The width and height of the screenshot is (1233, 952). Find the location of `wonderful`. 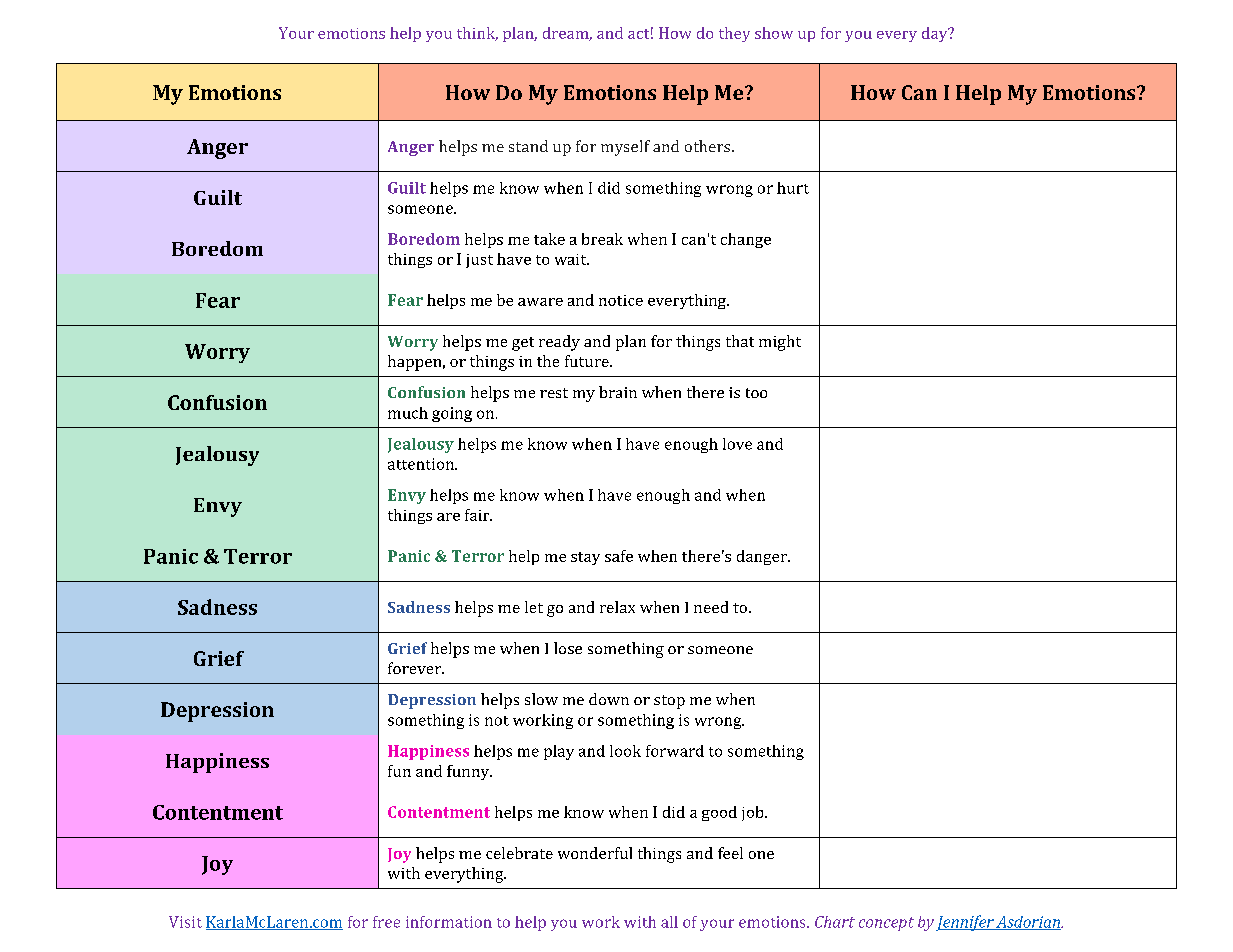

wonderful is located at coordinates (595, 853).
